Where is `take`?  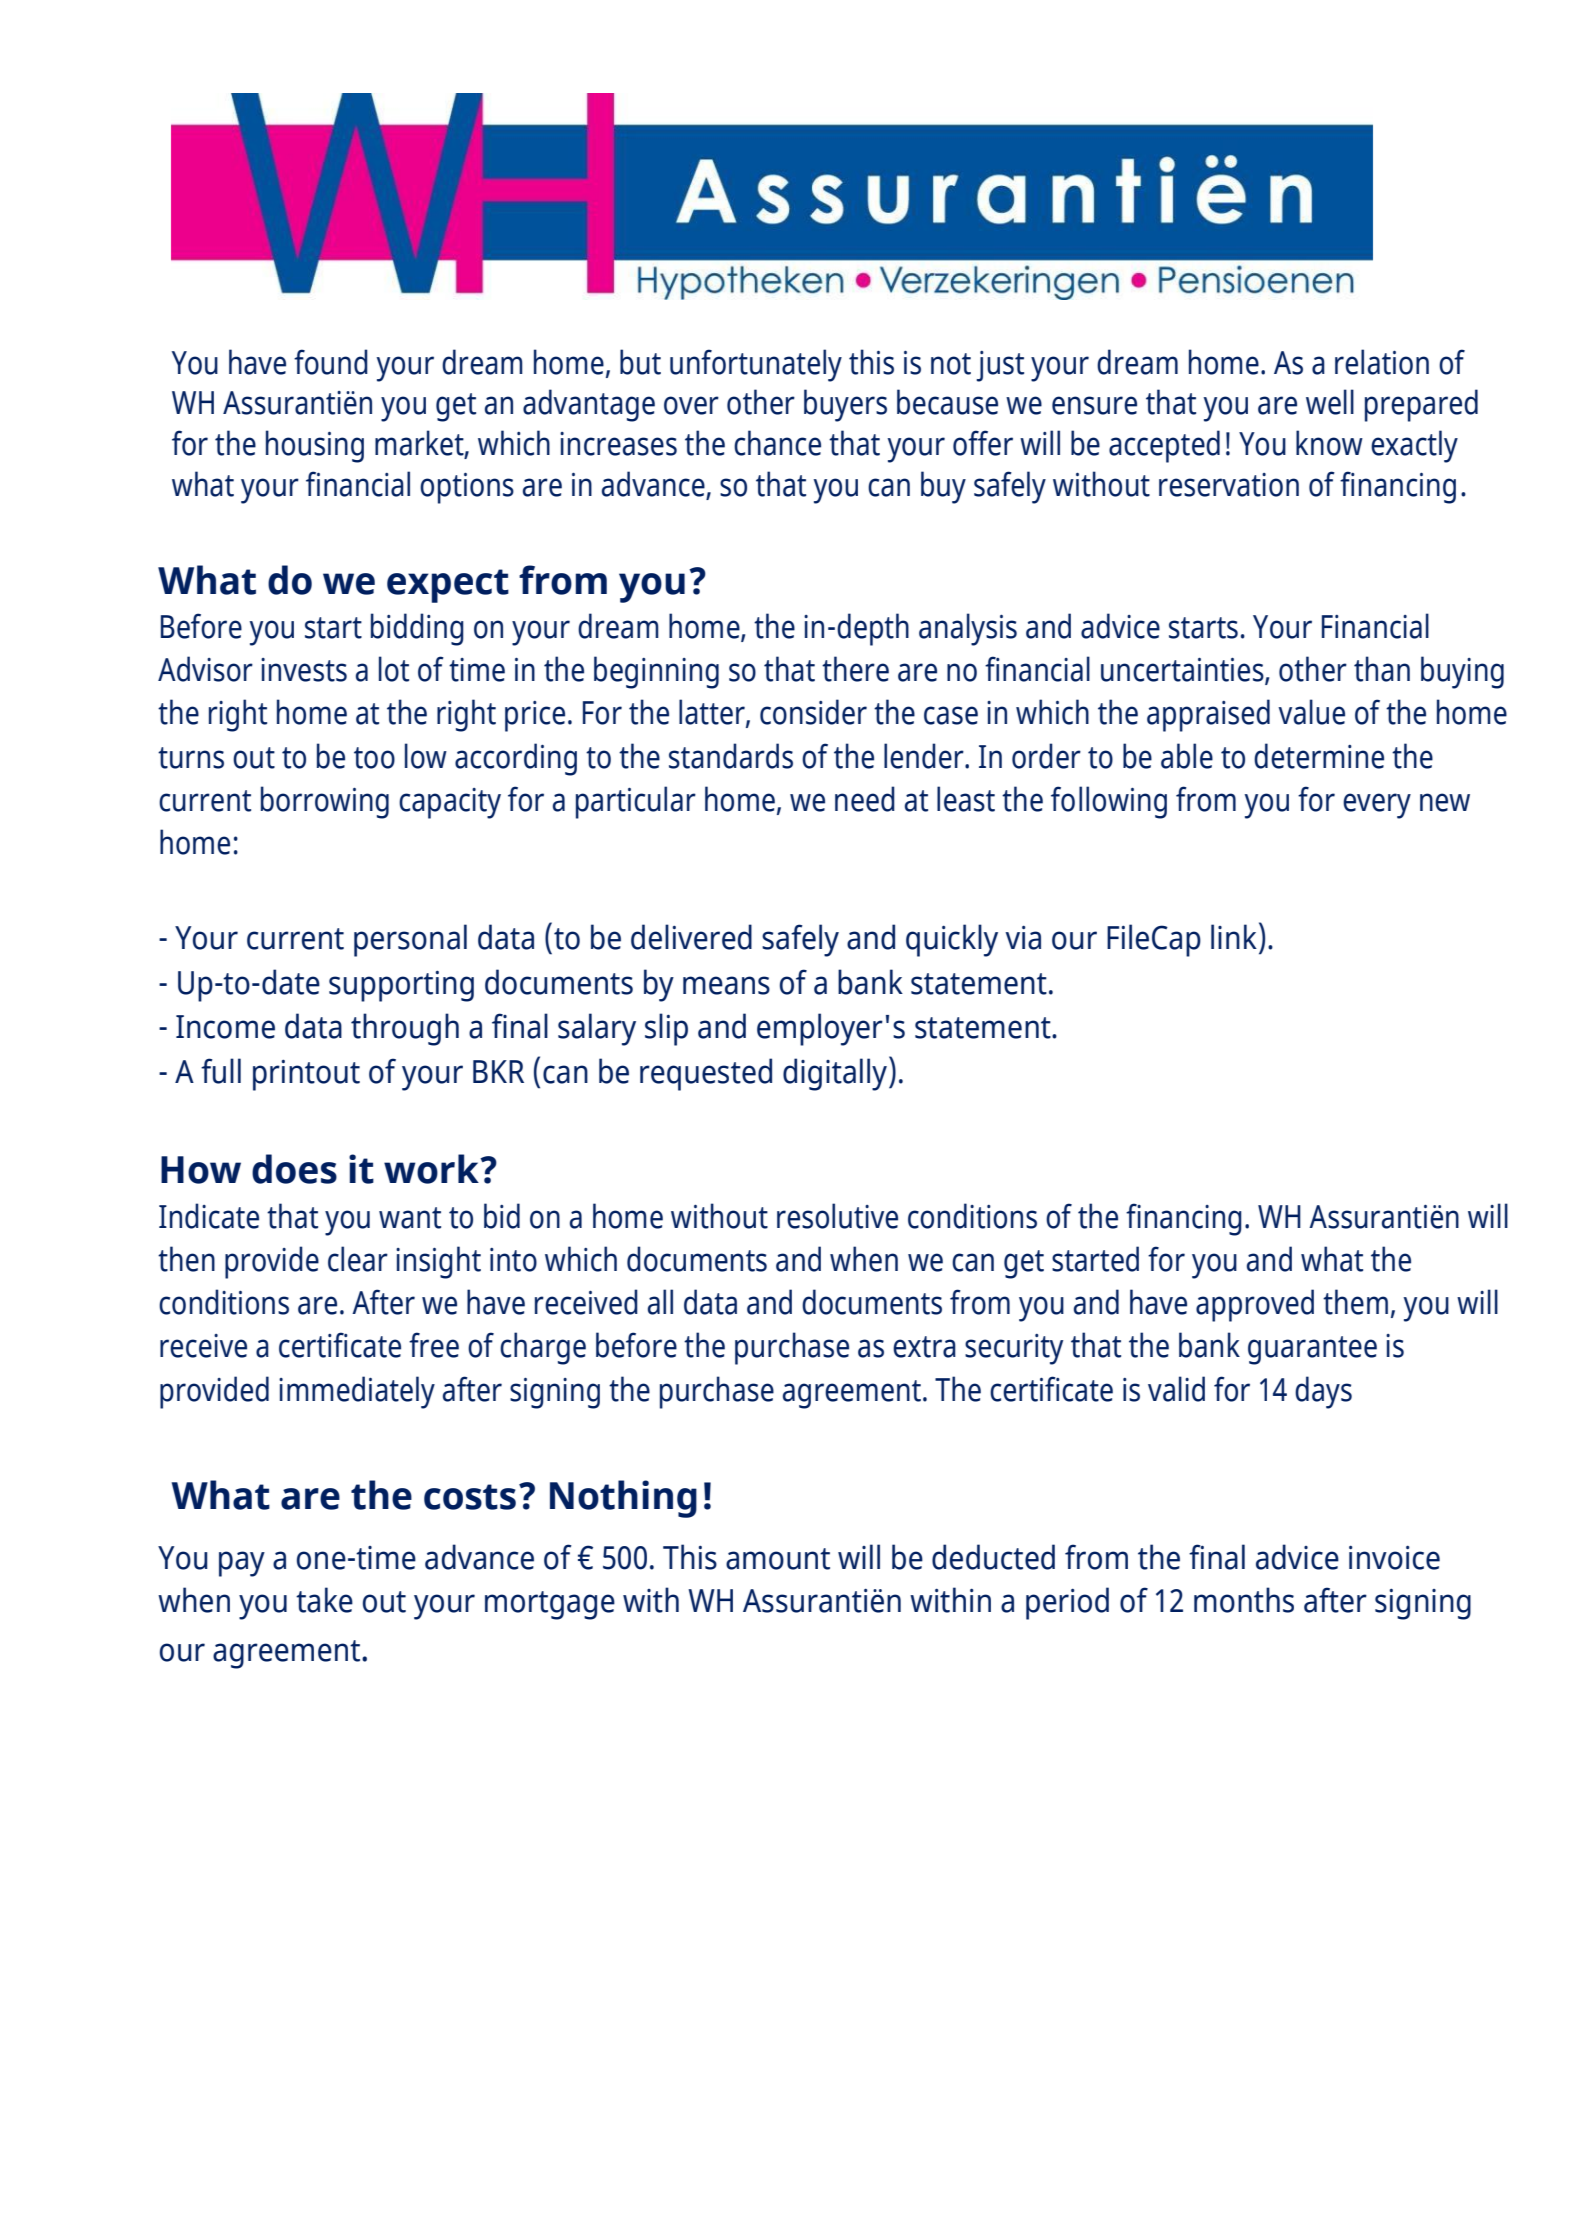
take is located at coordinates (324, 1600).
